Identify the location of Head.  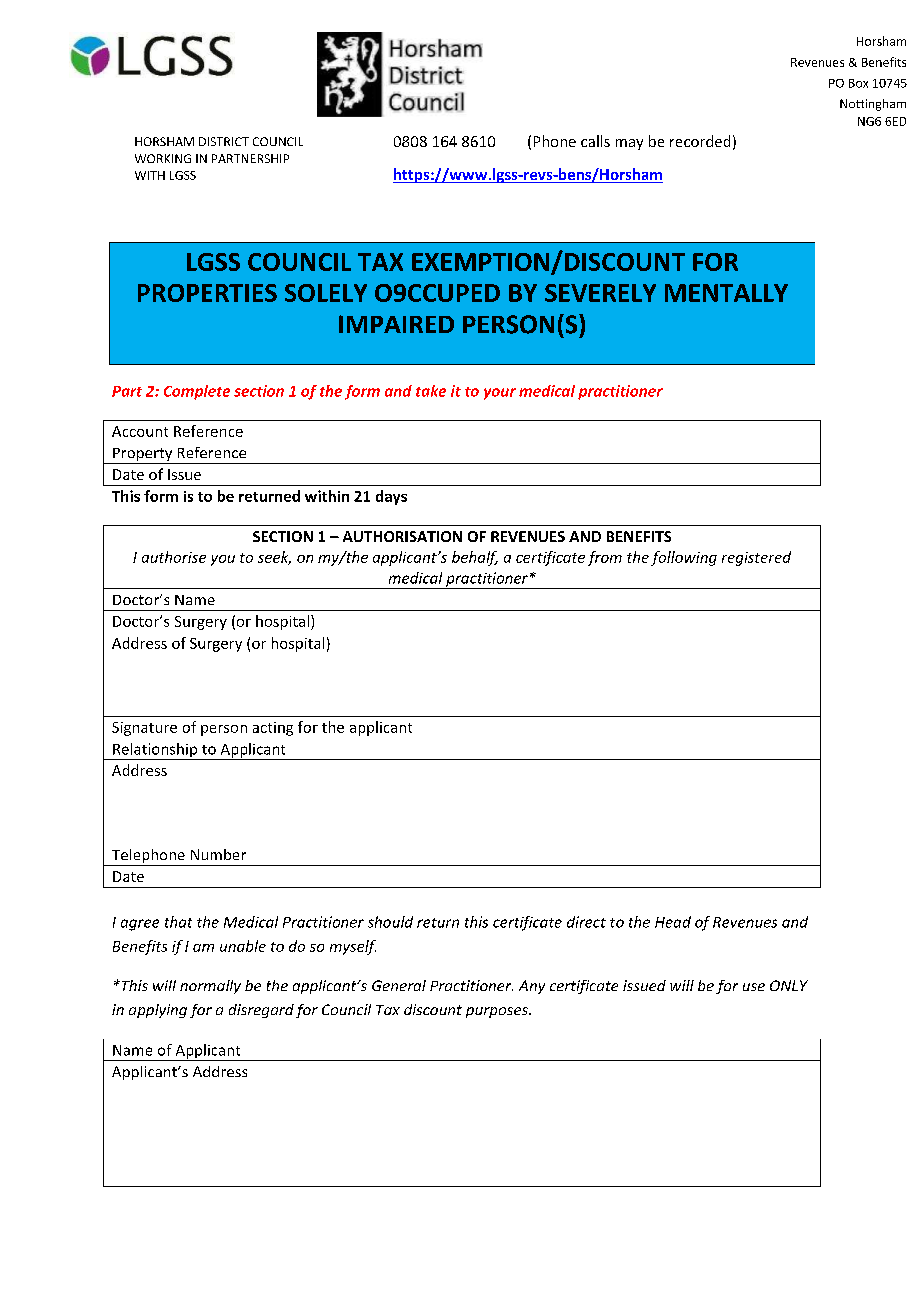
(673, 922).
